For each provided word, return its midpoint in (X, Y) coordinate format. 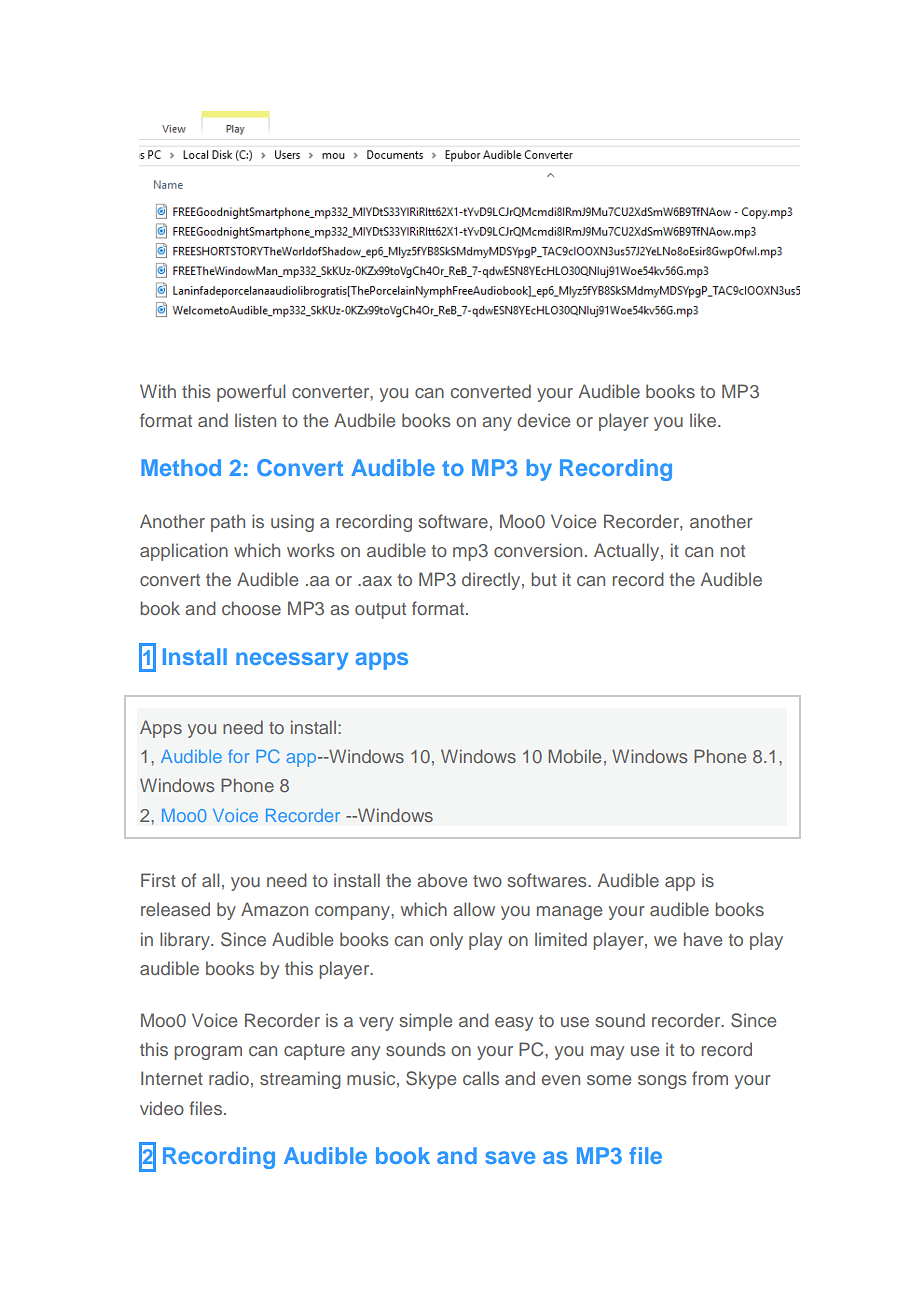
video (162, 1108)
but (544, 579)
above (442, 880)
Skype (431, 1080)
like (704, 420)
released (175, 909)
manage (569, 913)
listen (255, 420)
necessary (292, 661)
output (380, 611)
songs (662, 1082)
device (543, 420)
